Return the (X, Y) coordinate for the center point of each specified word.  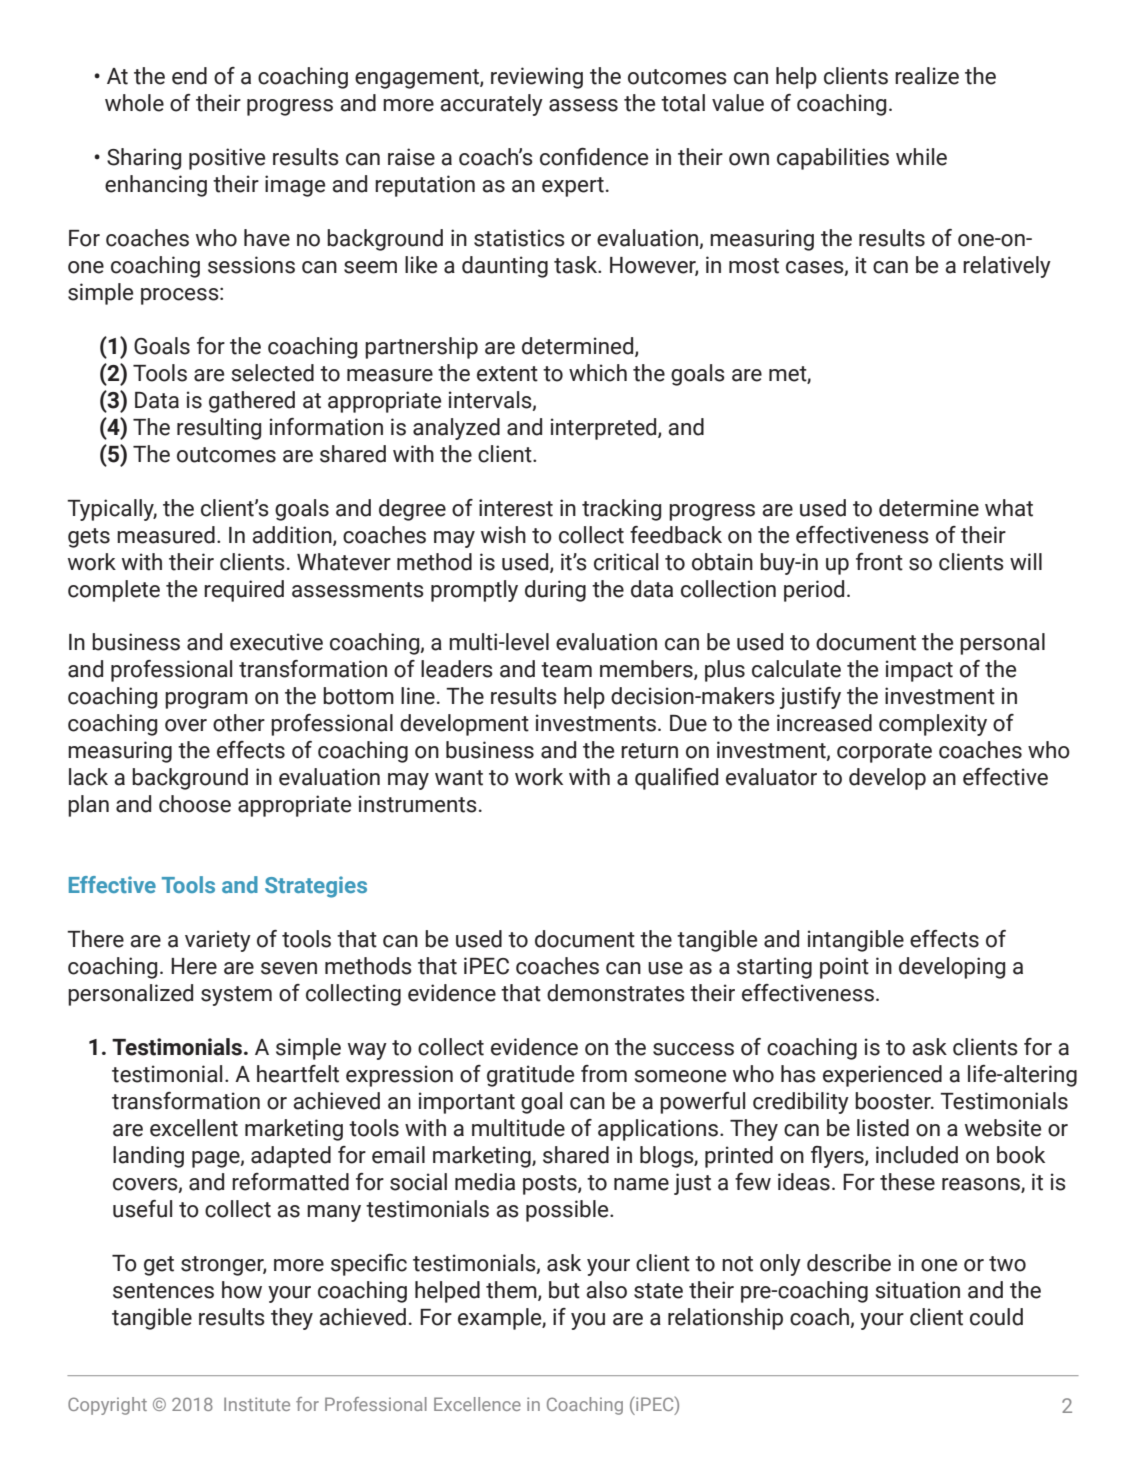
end (189, 76)
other (239, 723)
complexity (933, 725)
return (649, 751)
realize (927, 76)
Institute (257, 1404)
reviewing (537, 78)
